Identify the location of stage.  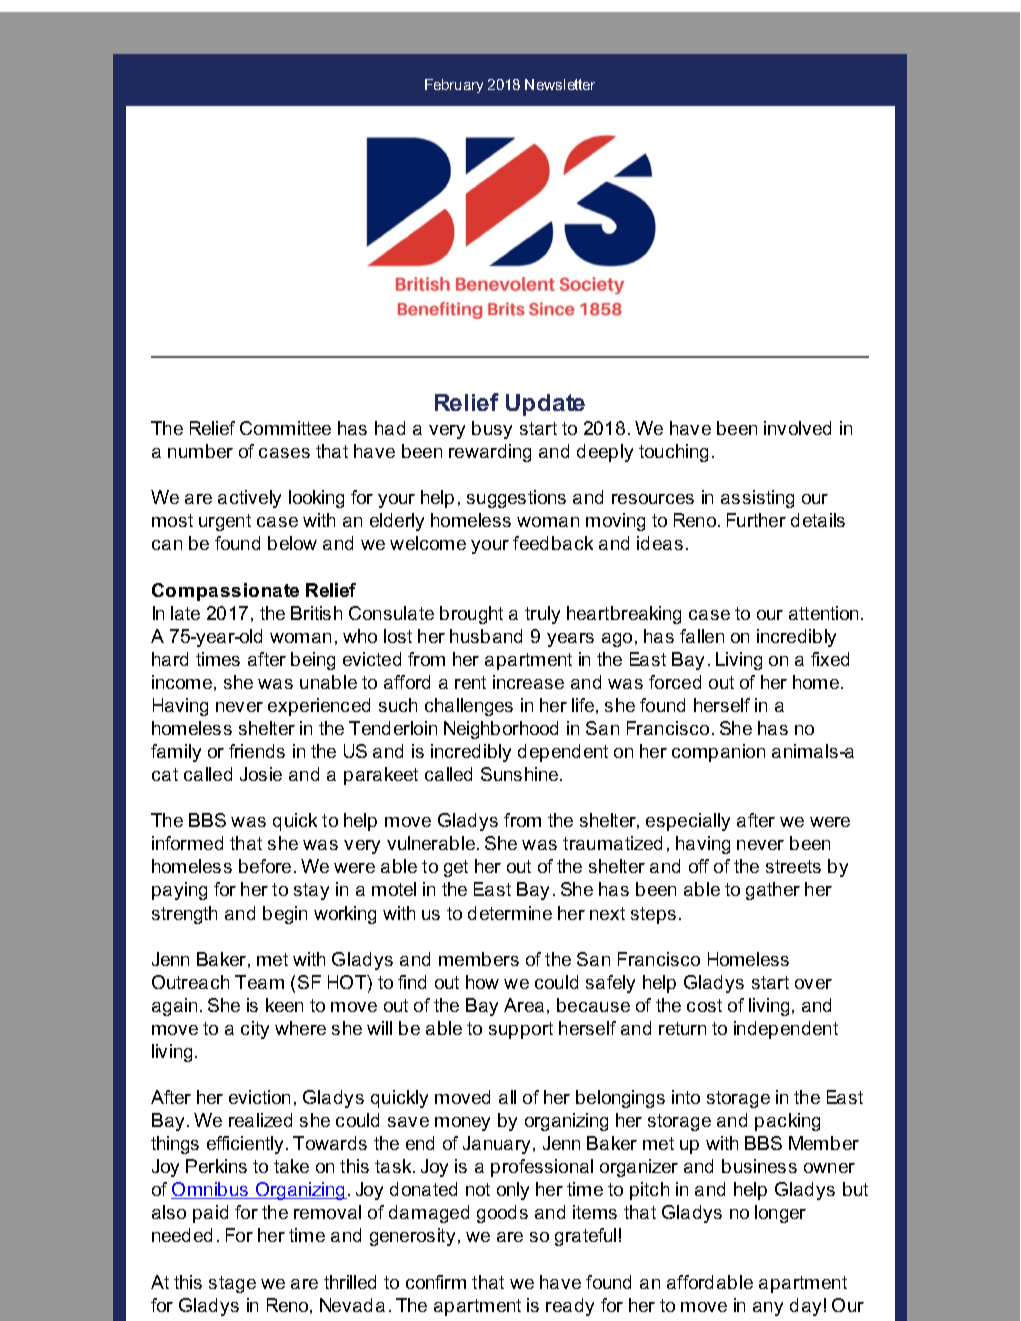
(232, 1284).
